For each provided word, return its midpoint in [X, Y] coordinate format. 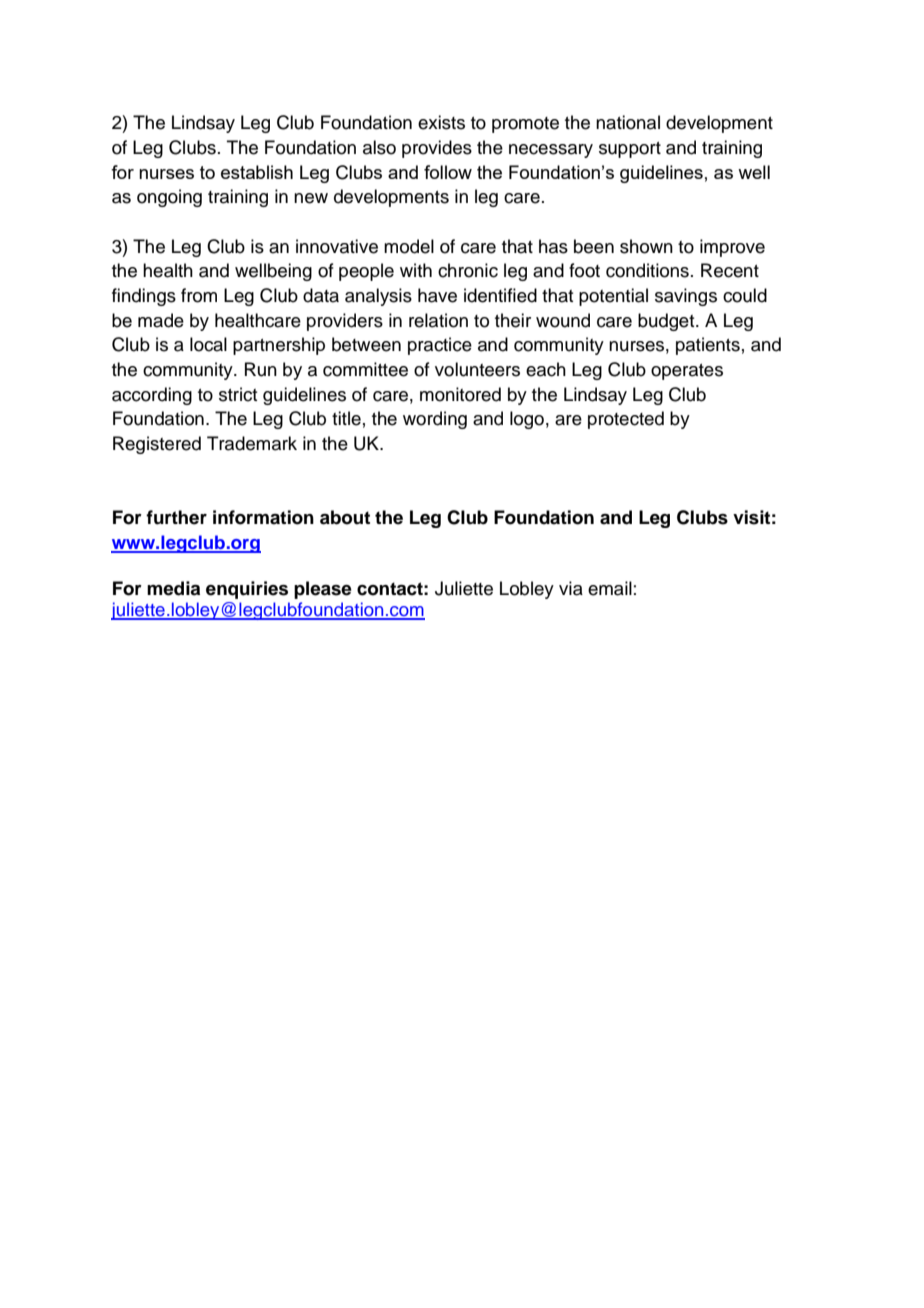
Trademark [252, 443]
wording [435, 420]
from [199, 295]
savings [686, 297]
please [323, 590]
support [630, 150]
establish [257, 172]
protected [626, 420]
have [437, 295]
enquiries [247, 590]
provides [437, 149]
